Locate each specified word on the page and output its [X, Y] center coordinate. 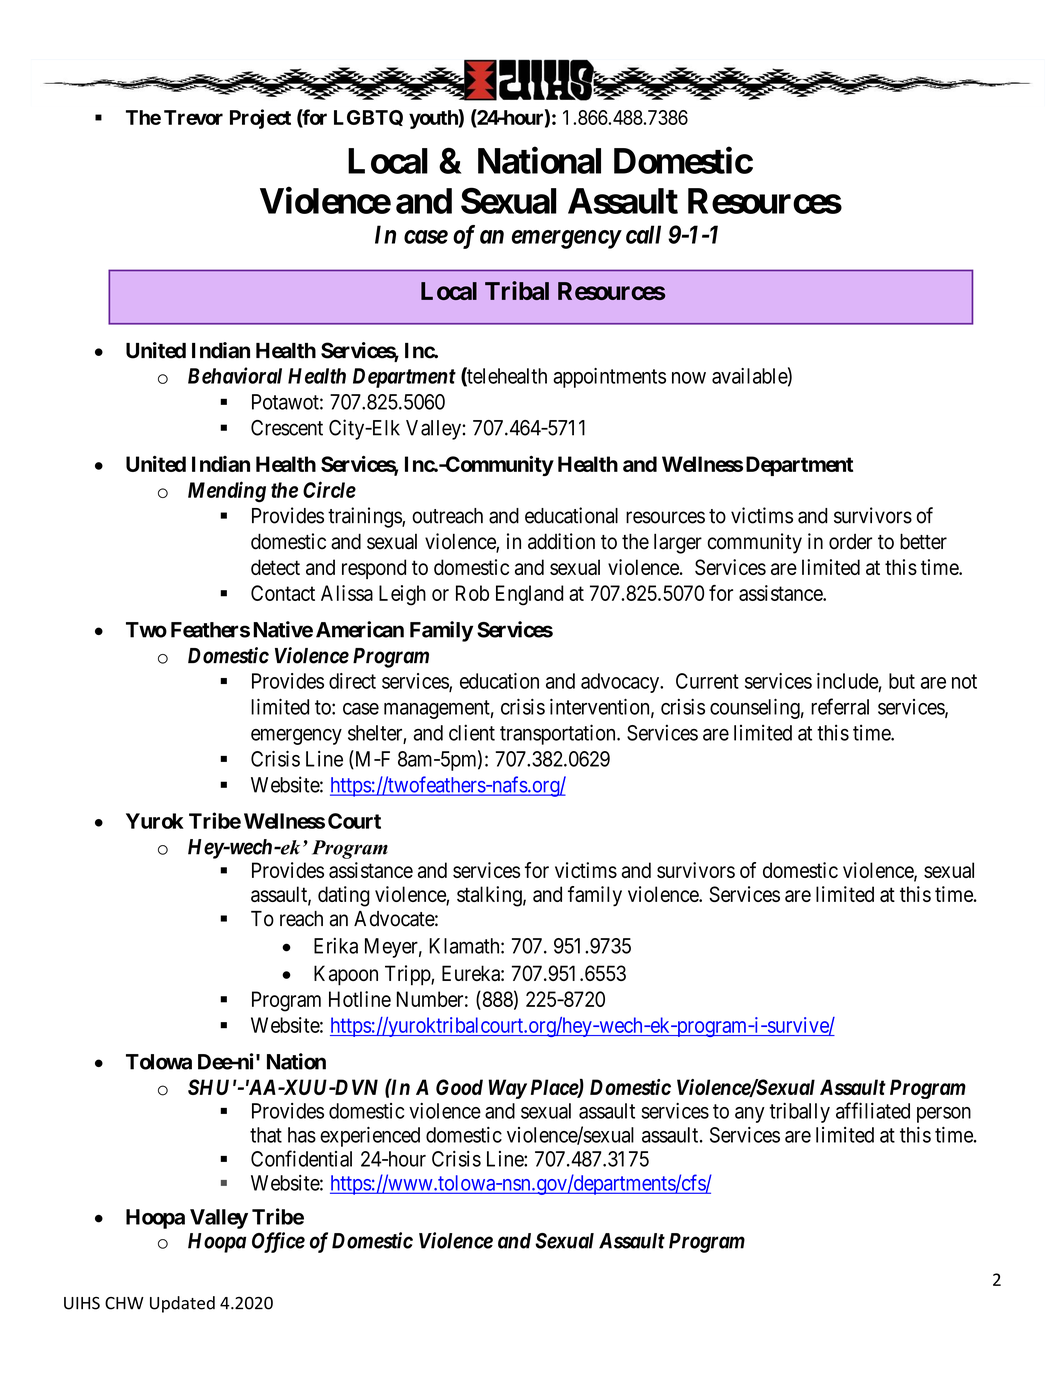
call [643, 234]
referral [840, 706]
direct [352, 681]
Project [260, 119]
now [689, 378]
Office [278, 1242]
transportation [559, 734]
